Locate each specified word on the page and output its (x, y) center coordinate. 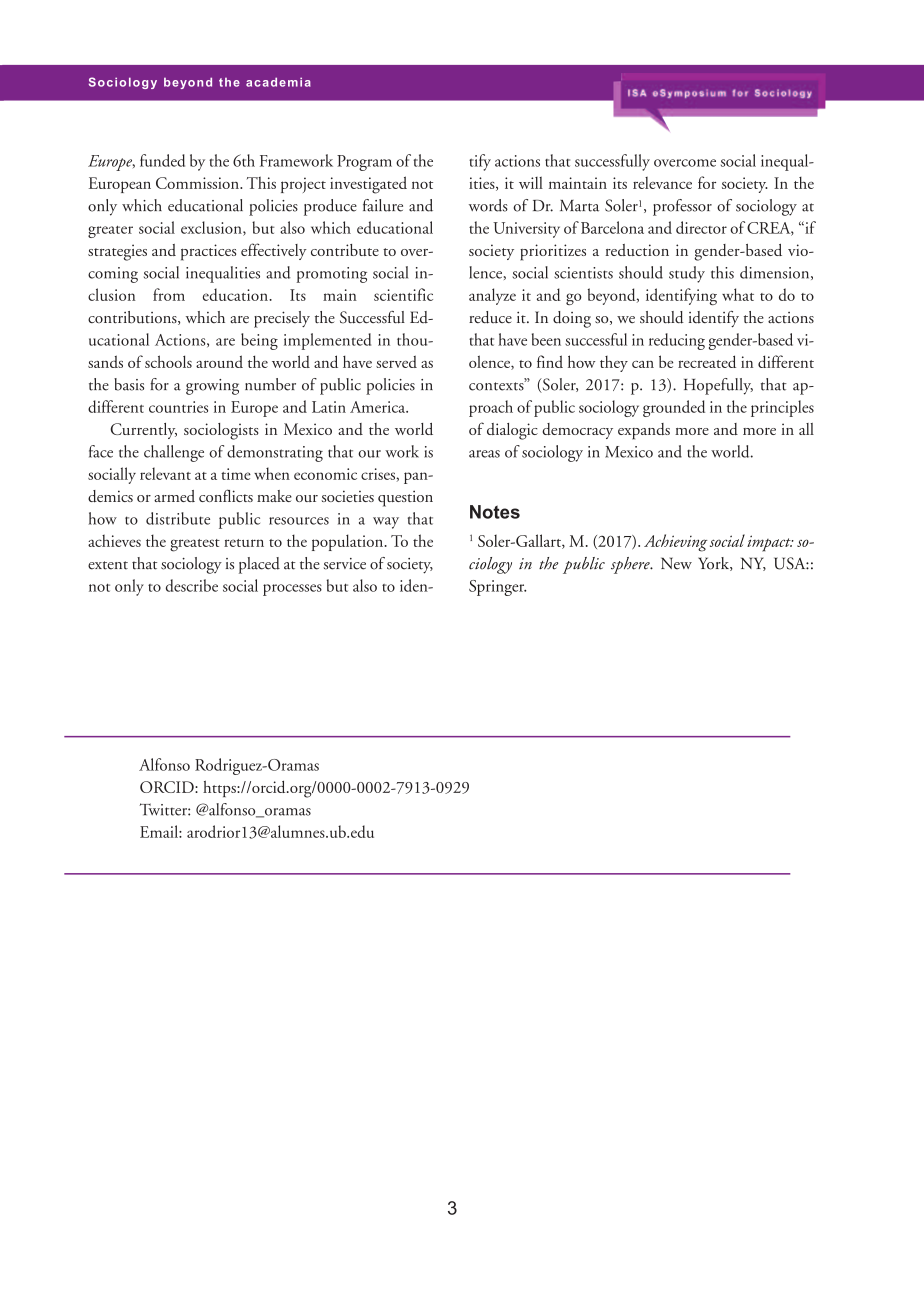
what (738, 294)
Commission (198, 183)
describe (192, 585)
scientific (403, 294)
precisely (282, 319)
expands (644, 431)
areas (484, 454)
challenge (174, 453)
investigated (368, 185)
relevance (662, 183)
